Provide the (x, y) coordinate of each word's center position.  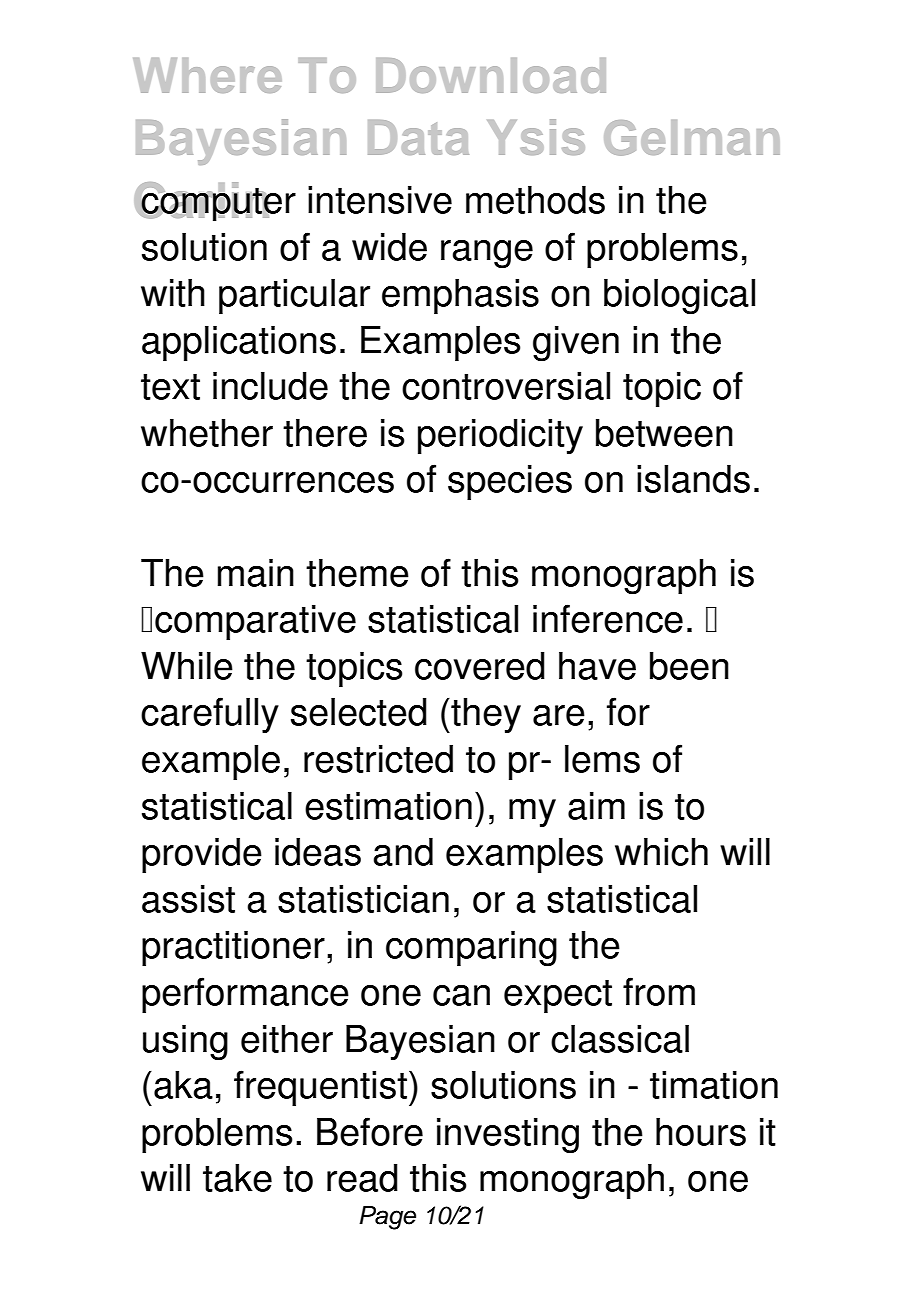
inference (608, 618)
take (237, 1177)
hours (701, 1131)
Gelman (692, 138)
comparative (255, 622)
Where (207, 75)
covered (480, 665)
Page (387, 1218)
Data (418, 137)
